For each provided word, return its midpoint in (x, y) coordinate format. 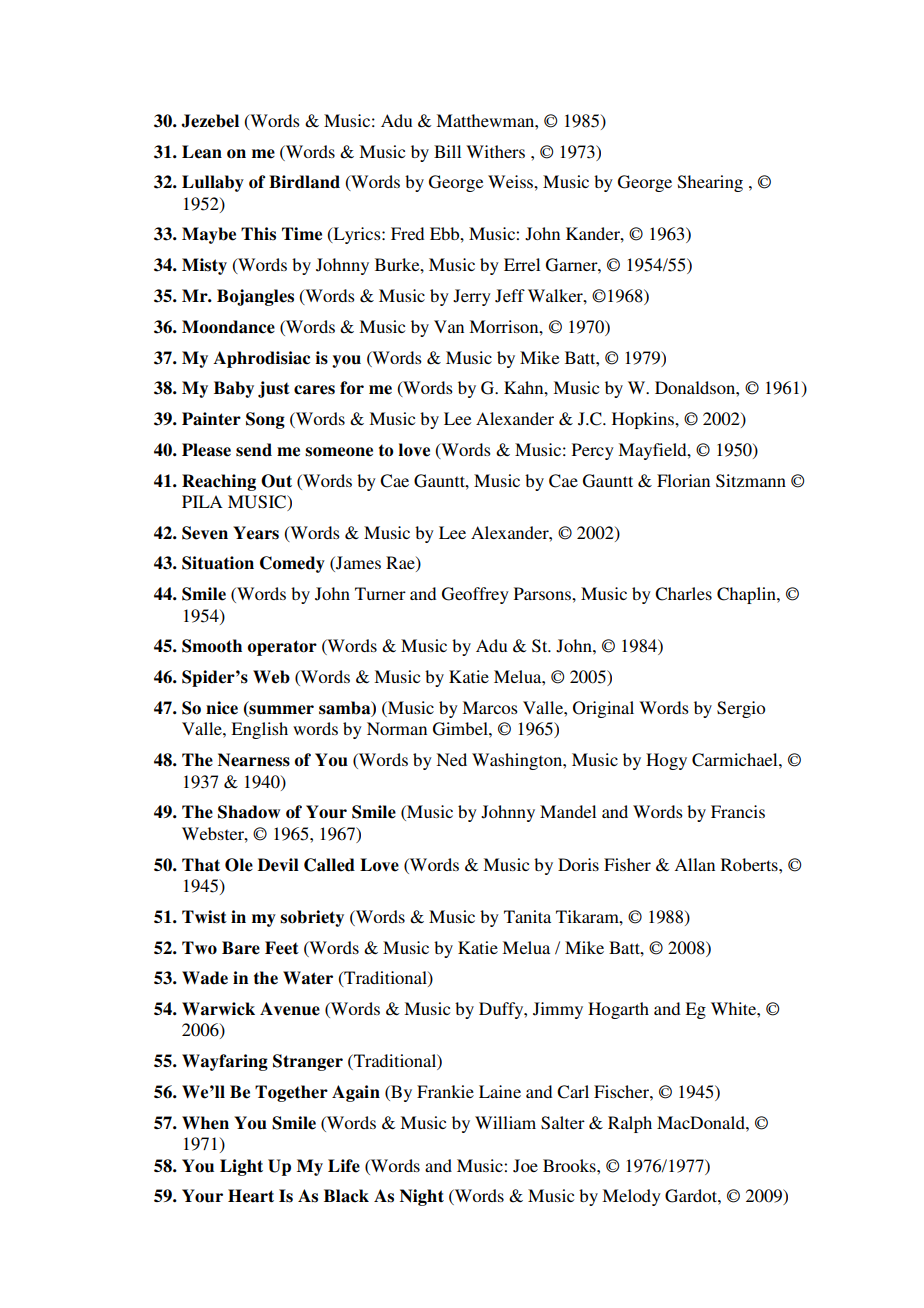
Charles (683, 594)
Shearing (710, 183)
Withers (495, 151)
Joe (525, 1166)
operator (282, 648)
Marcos (490, 707)
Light (241, 1167)
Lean (202, 152)
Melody (631, 1197)
